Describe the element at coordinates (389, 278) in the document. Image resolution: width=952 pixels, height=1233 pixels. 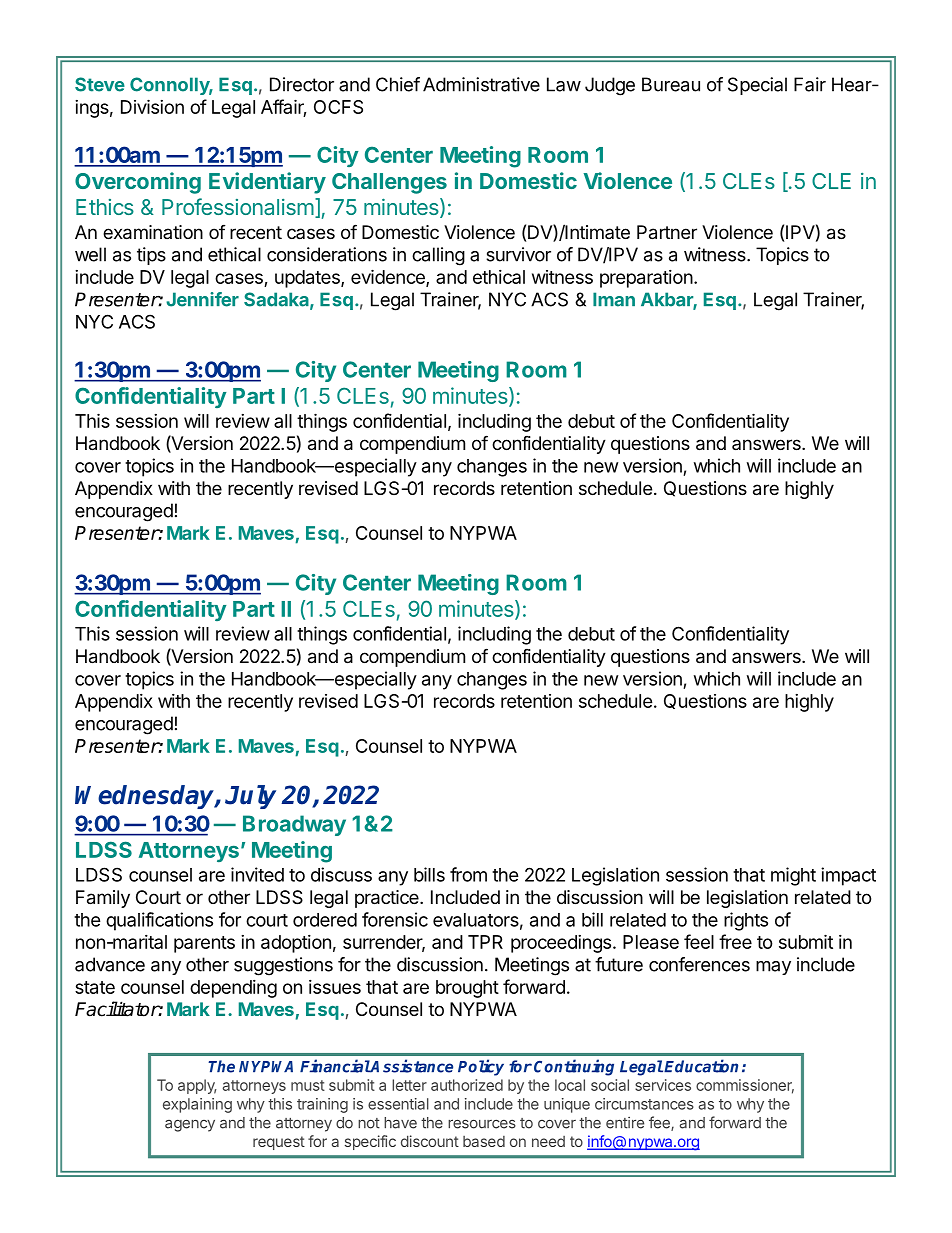
I see `evidence` at that location.
